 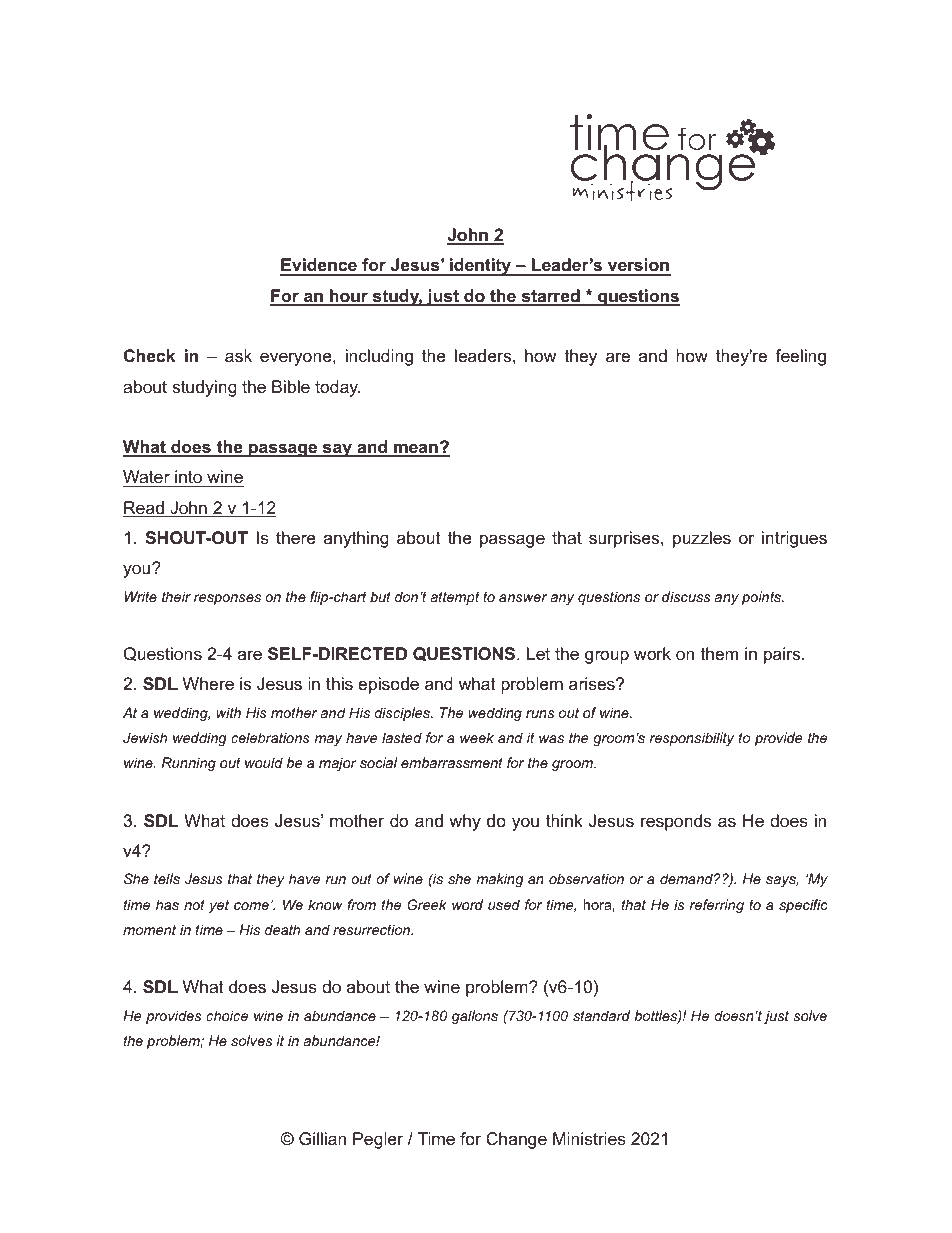 What do you see at coordinates (477, 737) in the document?
I see `week` at bounding box center [477, 737].
